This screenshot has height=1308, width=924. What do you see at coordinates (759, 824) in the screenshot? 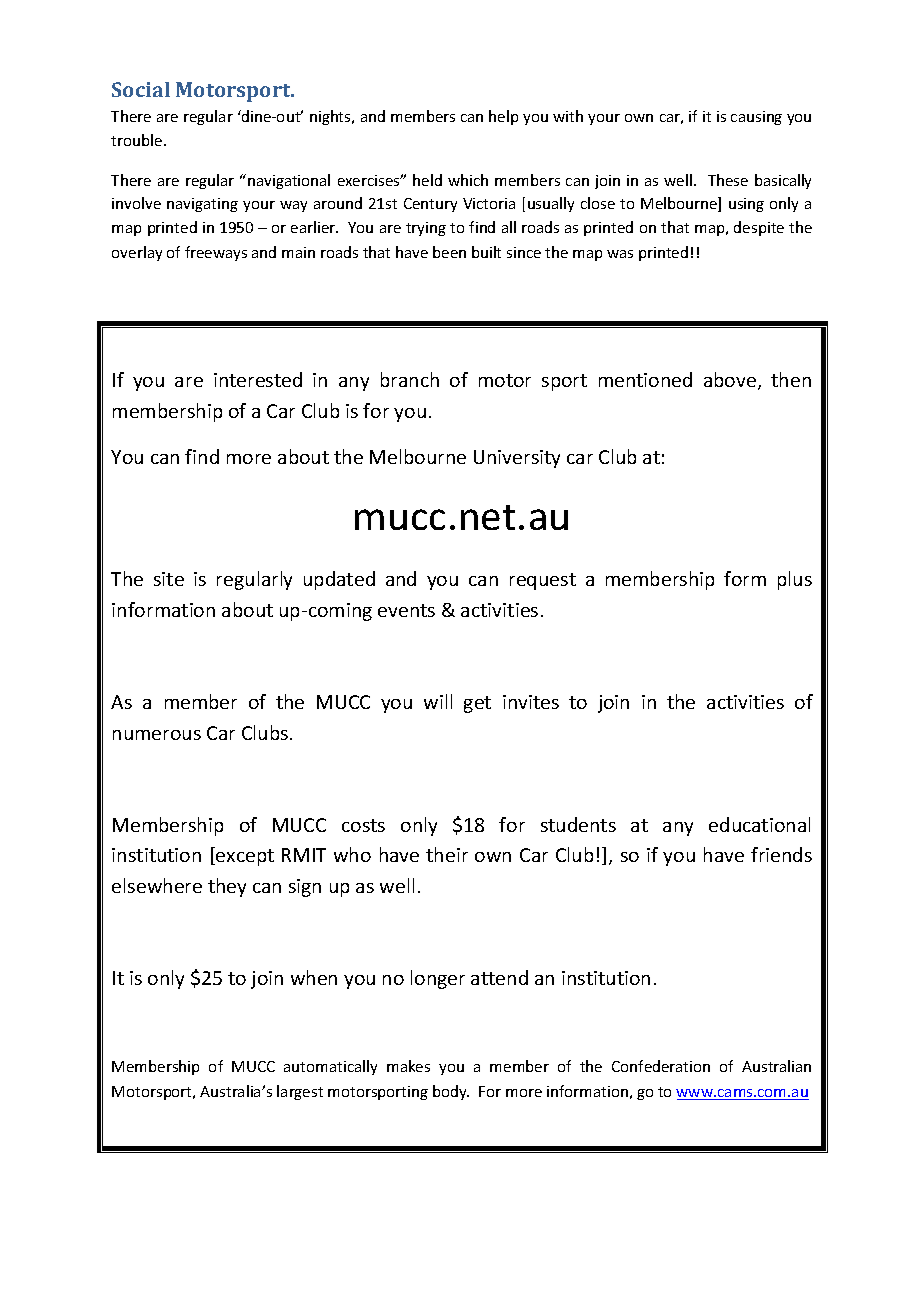
I see `educational` at bounding box center [759, 824].
